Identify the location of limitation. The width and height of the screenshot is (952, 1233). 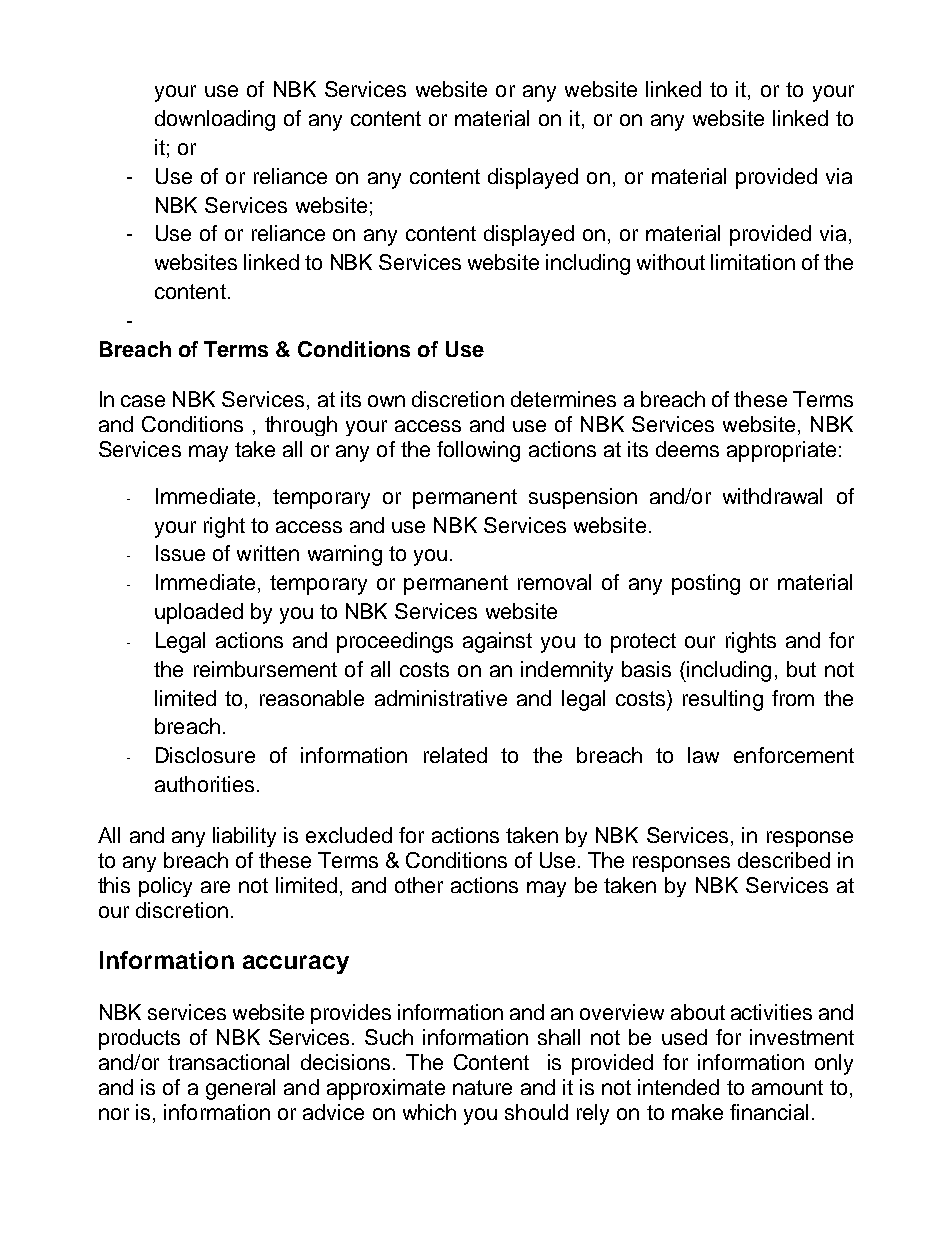
(753, 262).
